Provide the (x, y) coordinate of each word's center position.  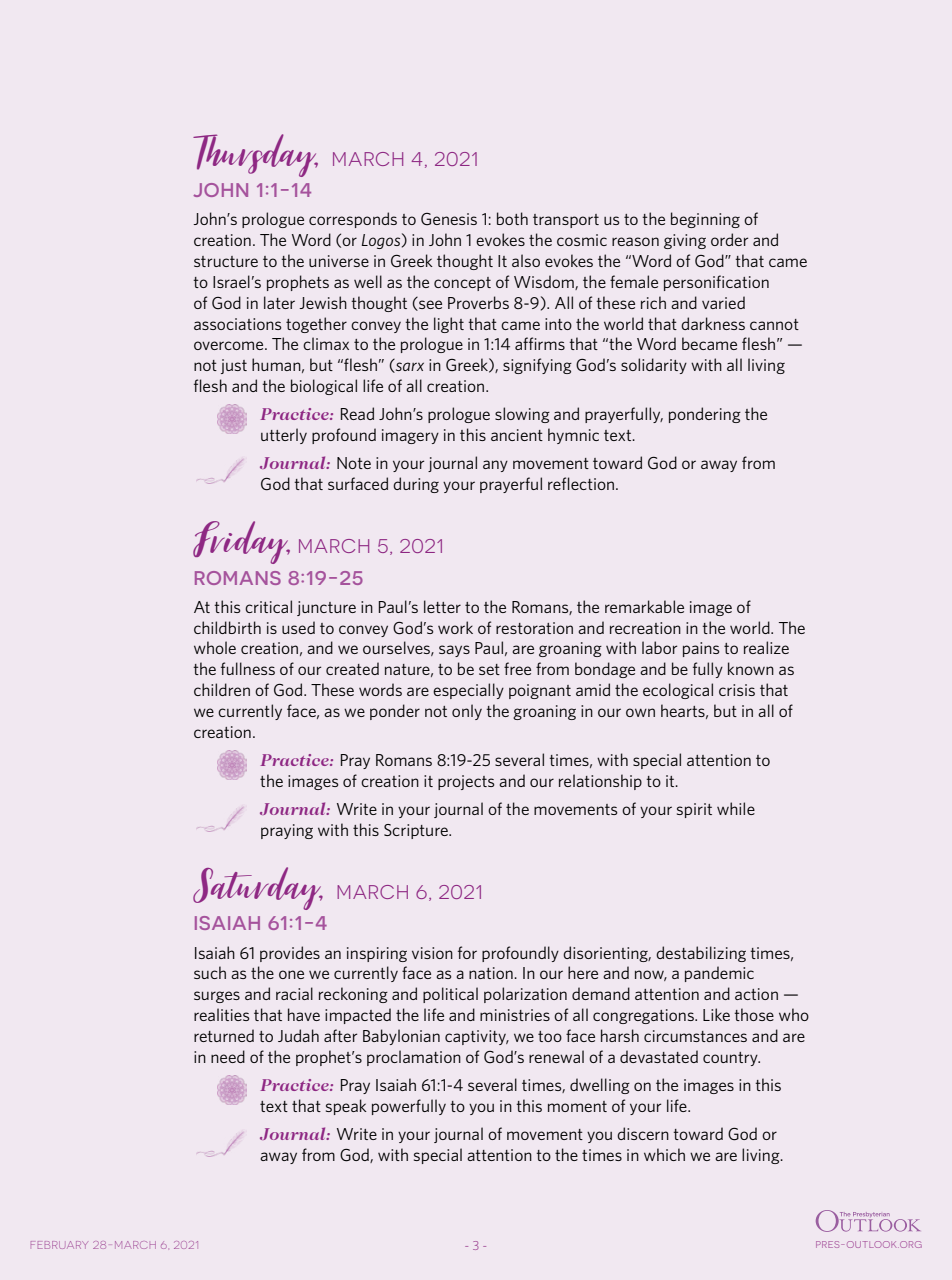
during (416, 485)
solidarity (654, 366)
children (222, 689)
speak (346, 1107)
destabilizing (701, 954)
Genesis (449, 219)
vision (432, 953)
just (234, 366)
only (467, 712)
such (210, 972)
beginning (705, 220)
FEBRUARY (59, 1245)
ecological (678, 691)
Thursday (255, 155)
